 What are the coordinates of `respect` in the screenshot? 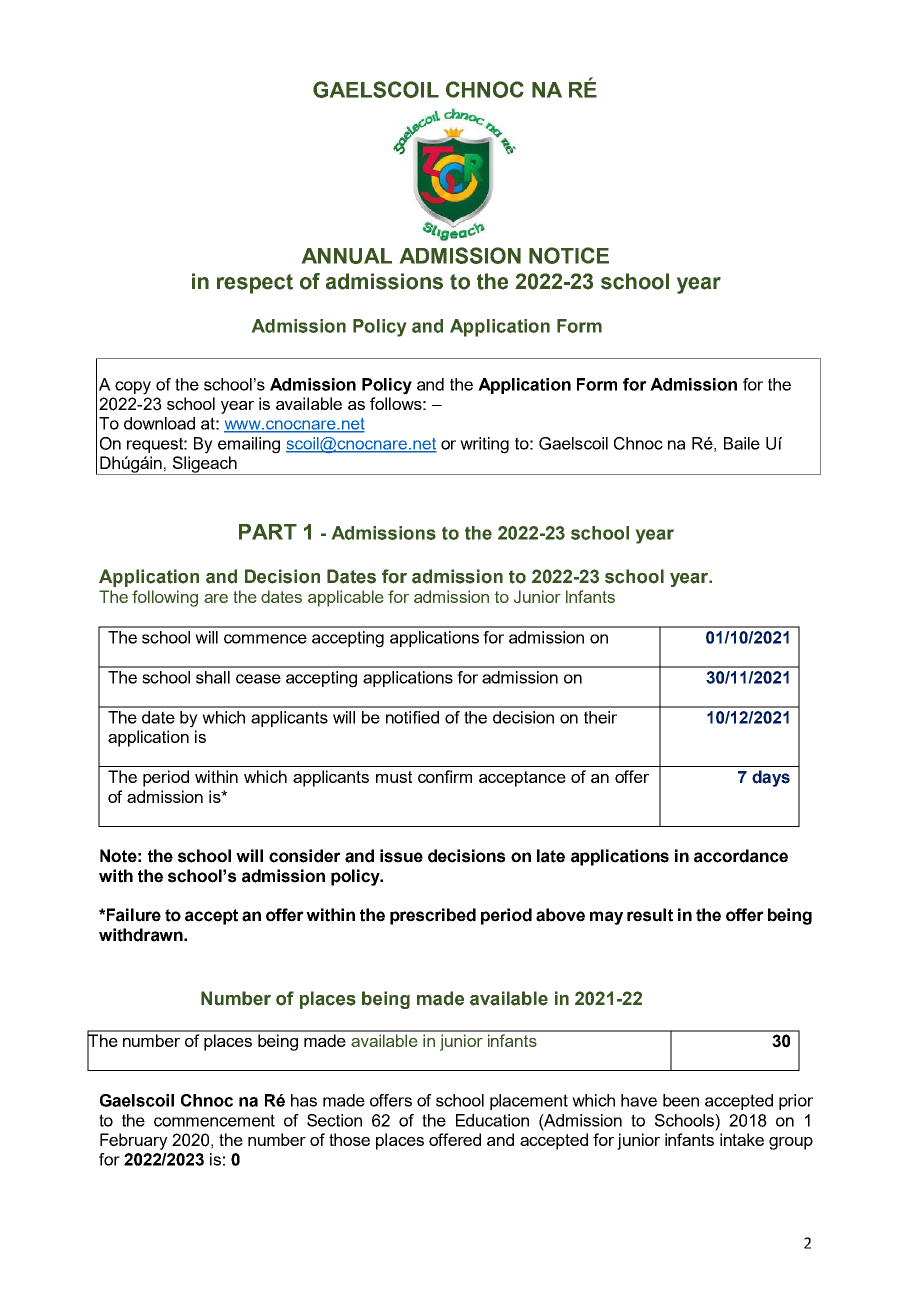 It's located at (255, 284).
